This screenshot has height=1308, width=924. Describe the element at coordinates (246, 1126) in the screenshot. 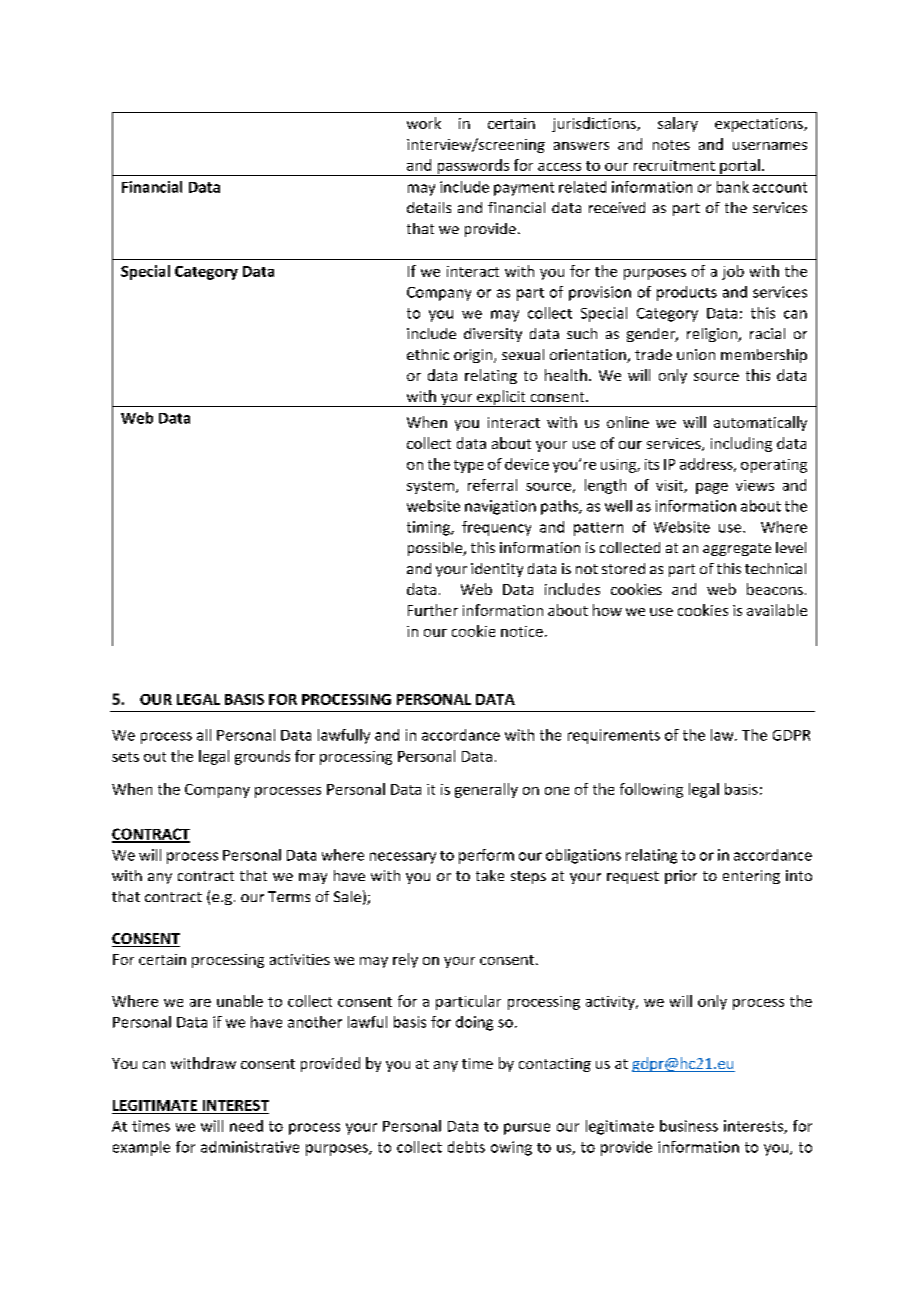

I see `need` at that location.
